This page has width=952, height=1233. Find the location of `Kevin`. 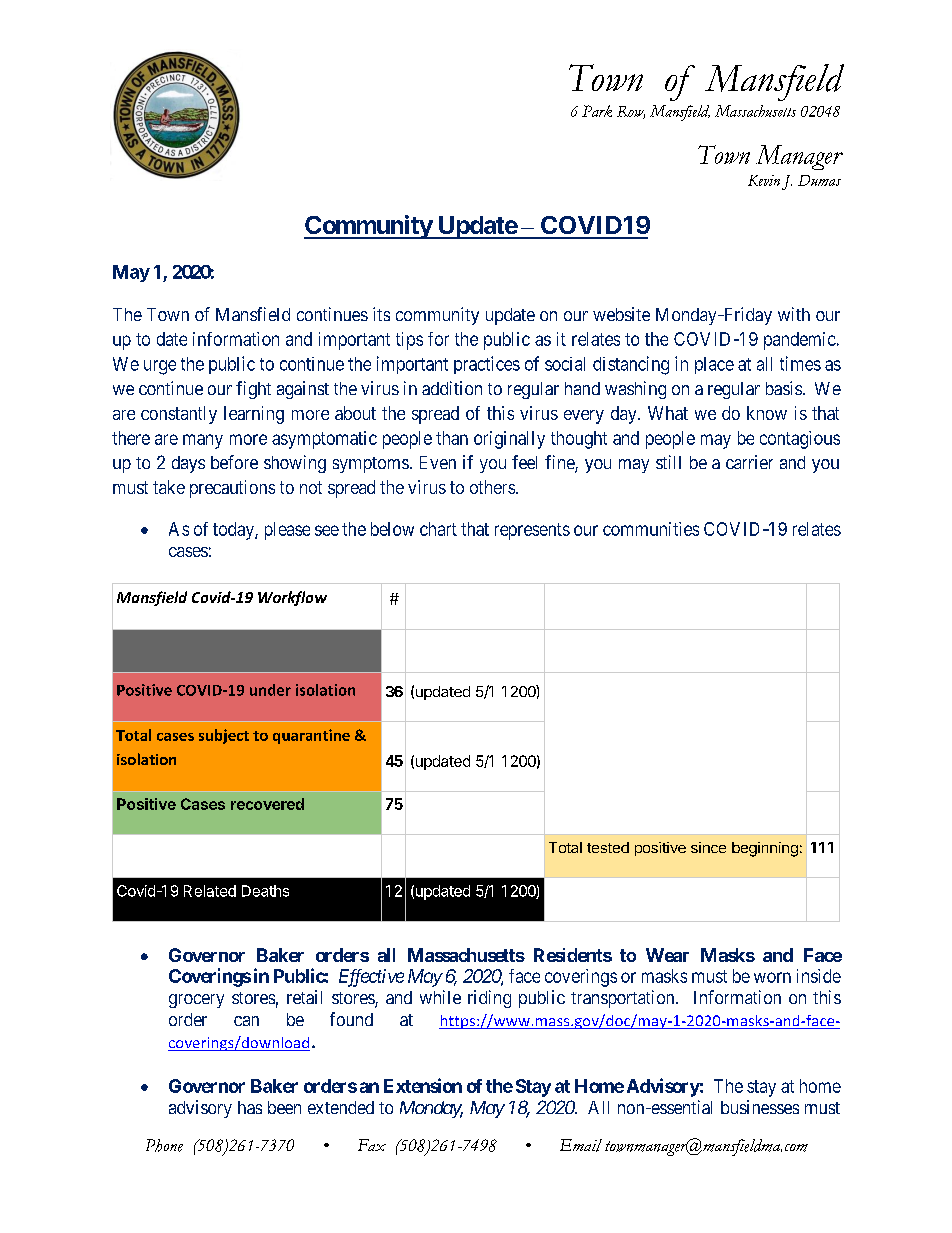

Kevin is located at coordinates (764, 180).
